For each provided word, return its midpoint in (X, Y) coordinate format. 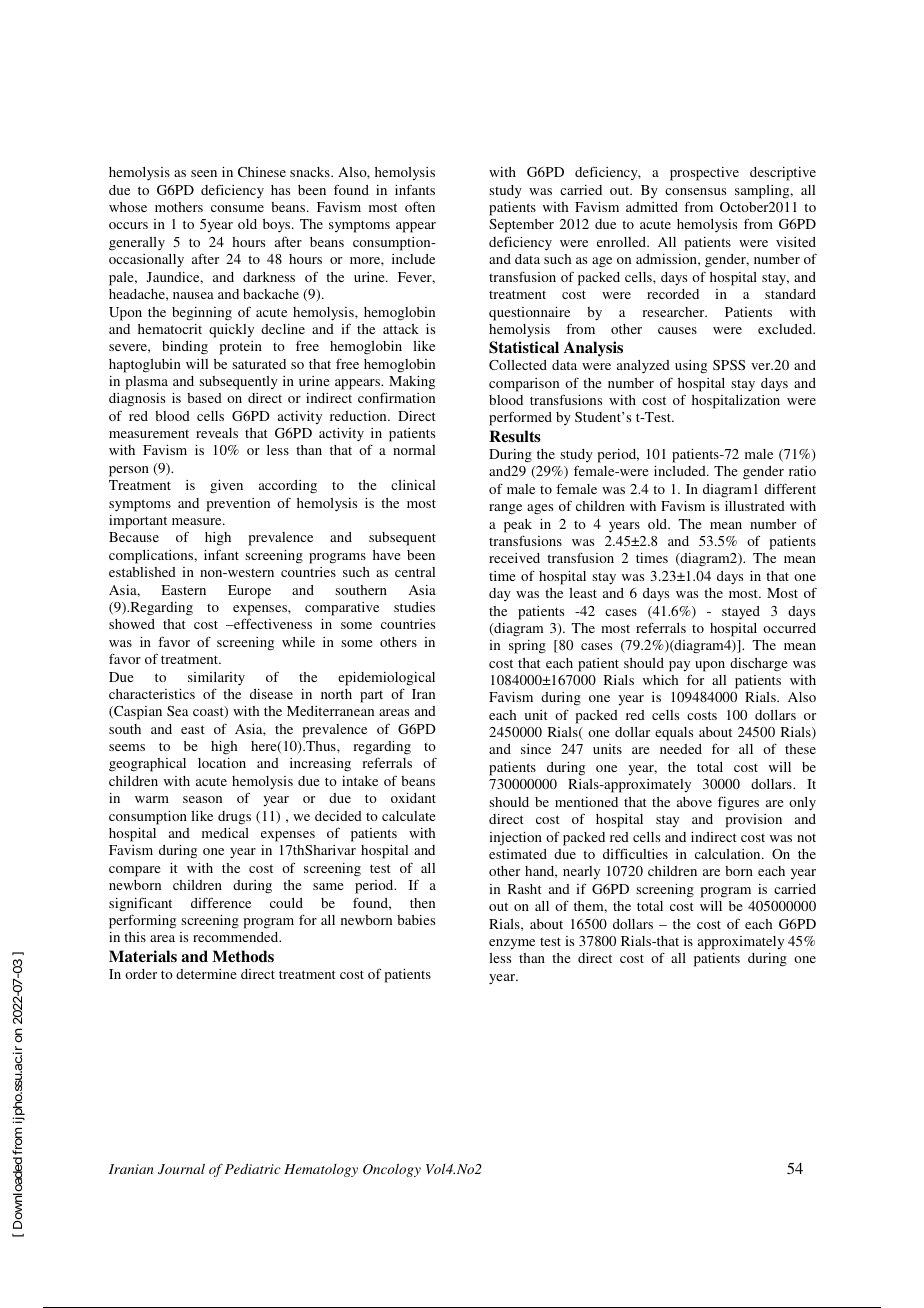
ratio (802, 471)
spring (527, 647)
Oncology (392, 1170)
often (420, 206)
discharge (759, 665)
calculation (729, 854)
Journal (181, 1169)
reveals (217, 433)
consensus (695, 191)
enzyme (512, 944)
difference (221, 902)
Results (515, 436)
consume (237, 208)
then (422, 903)
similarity (216, 679)
